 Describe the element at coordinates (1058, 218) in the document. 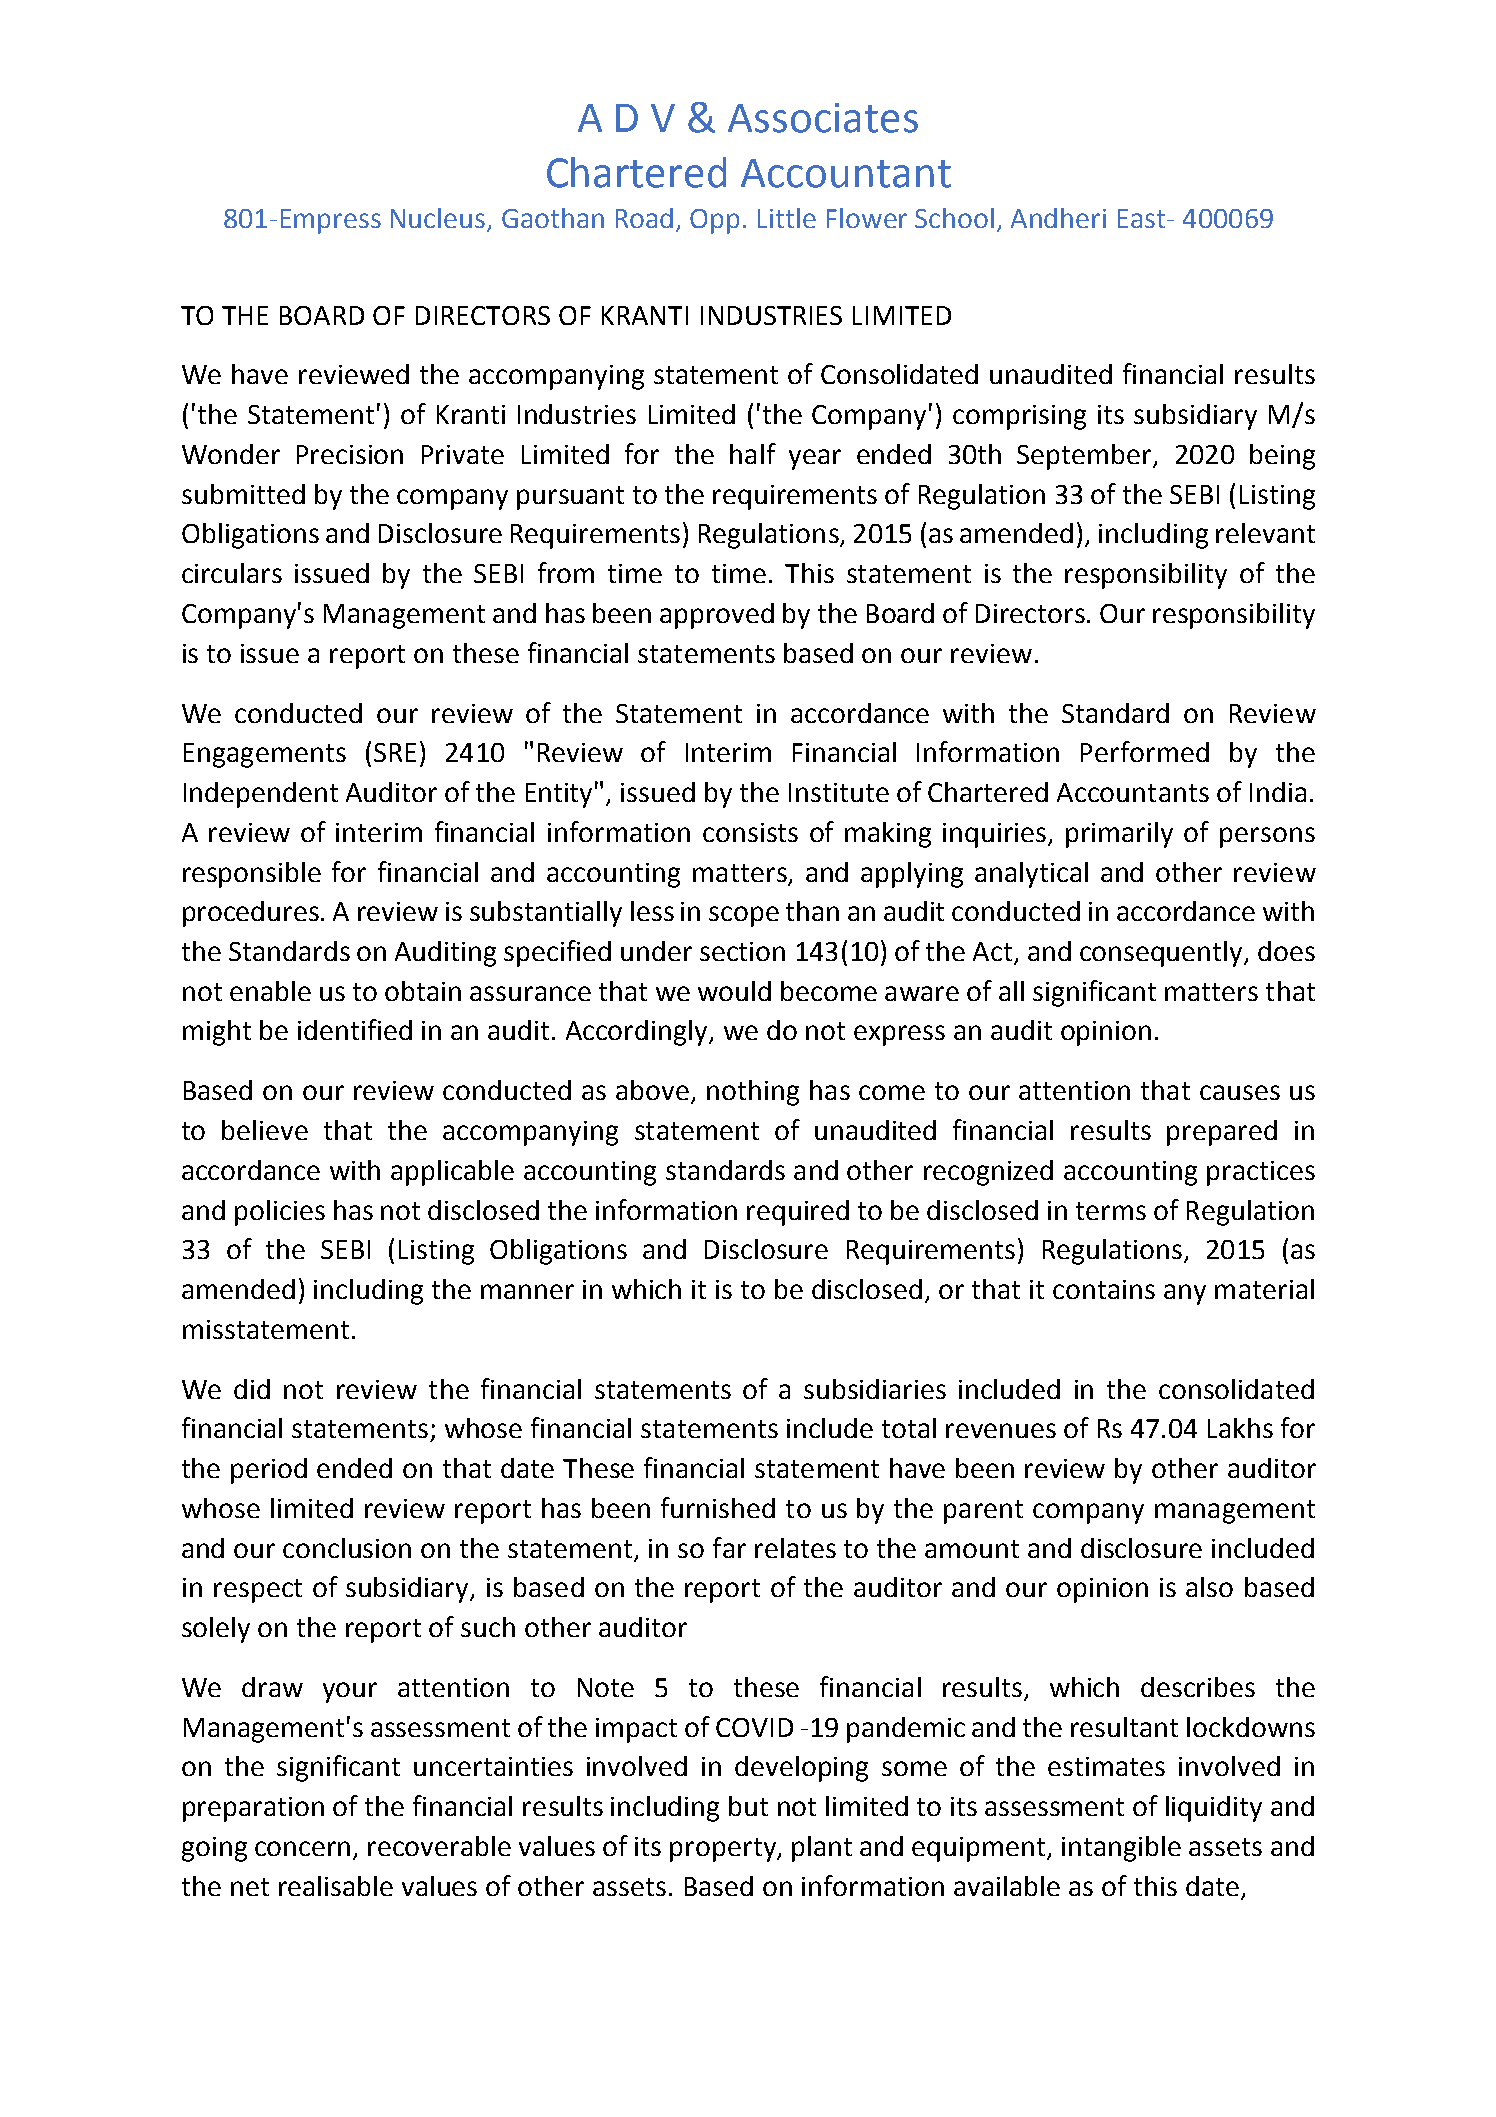

I see `Andheri` at that location.
